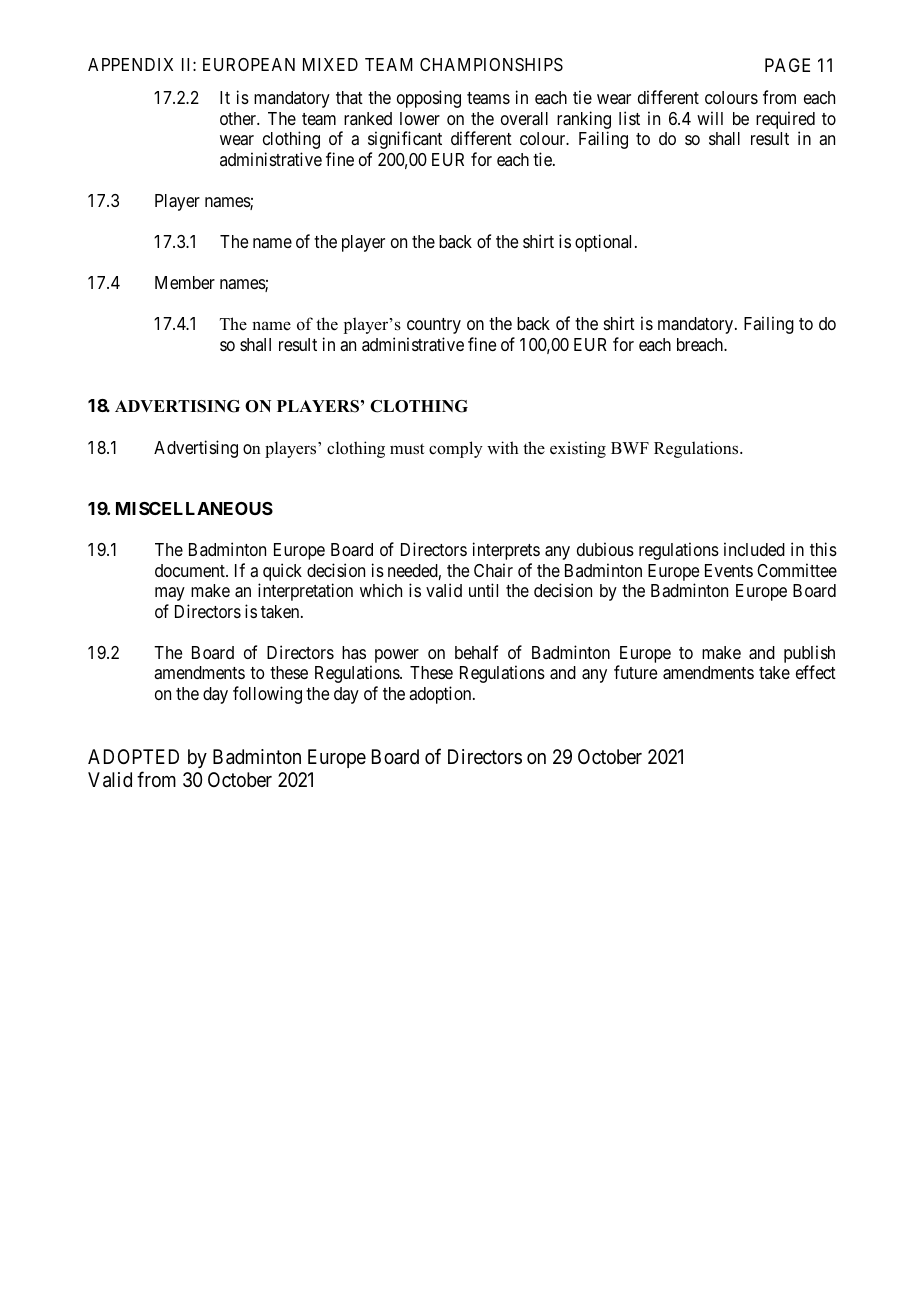 The image size is (924, 1308). Describe the element at coordinates (407, 449) in the screenshot. I see `must` at that location.
